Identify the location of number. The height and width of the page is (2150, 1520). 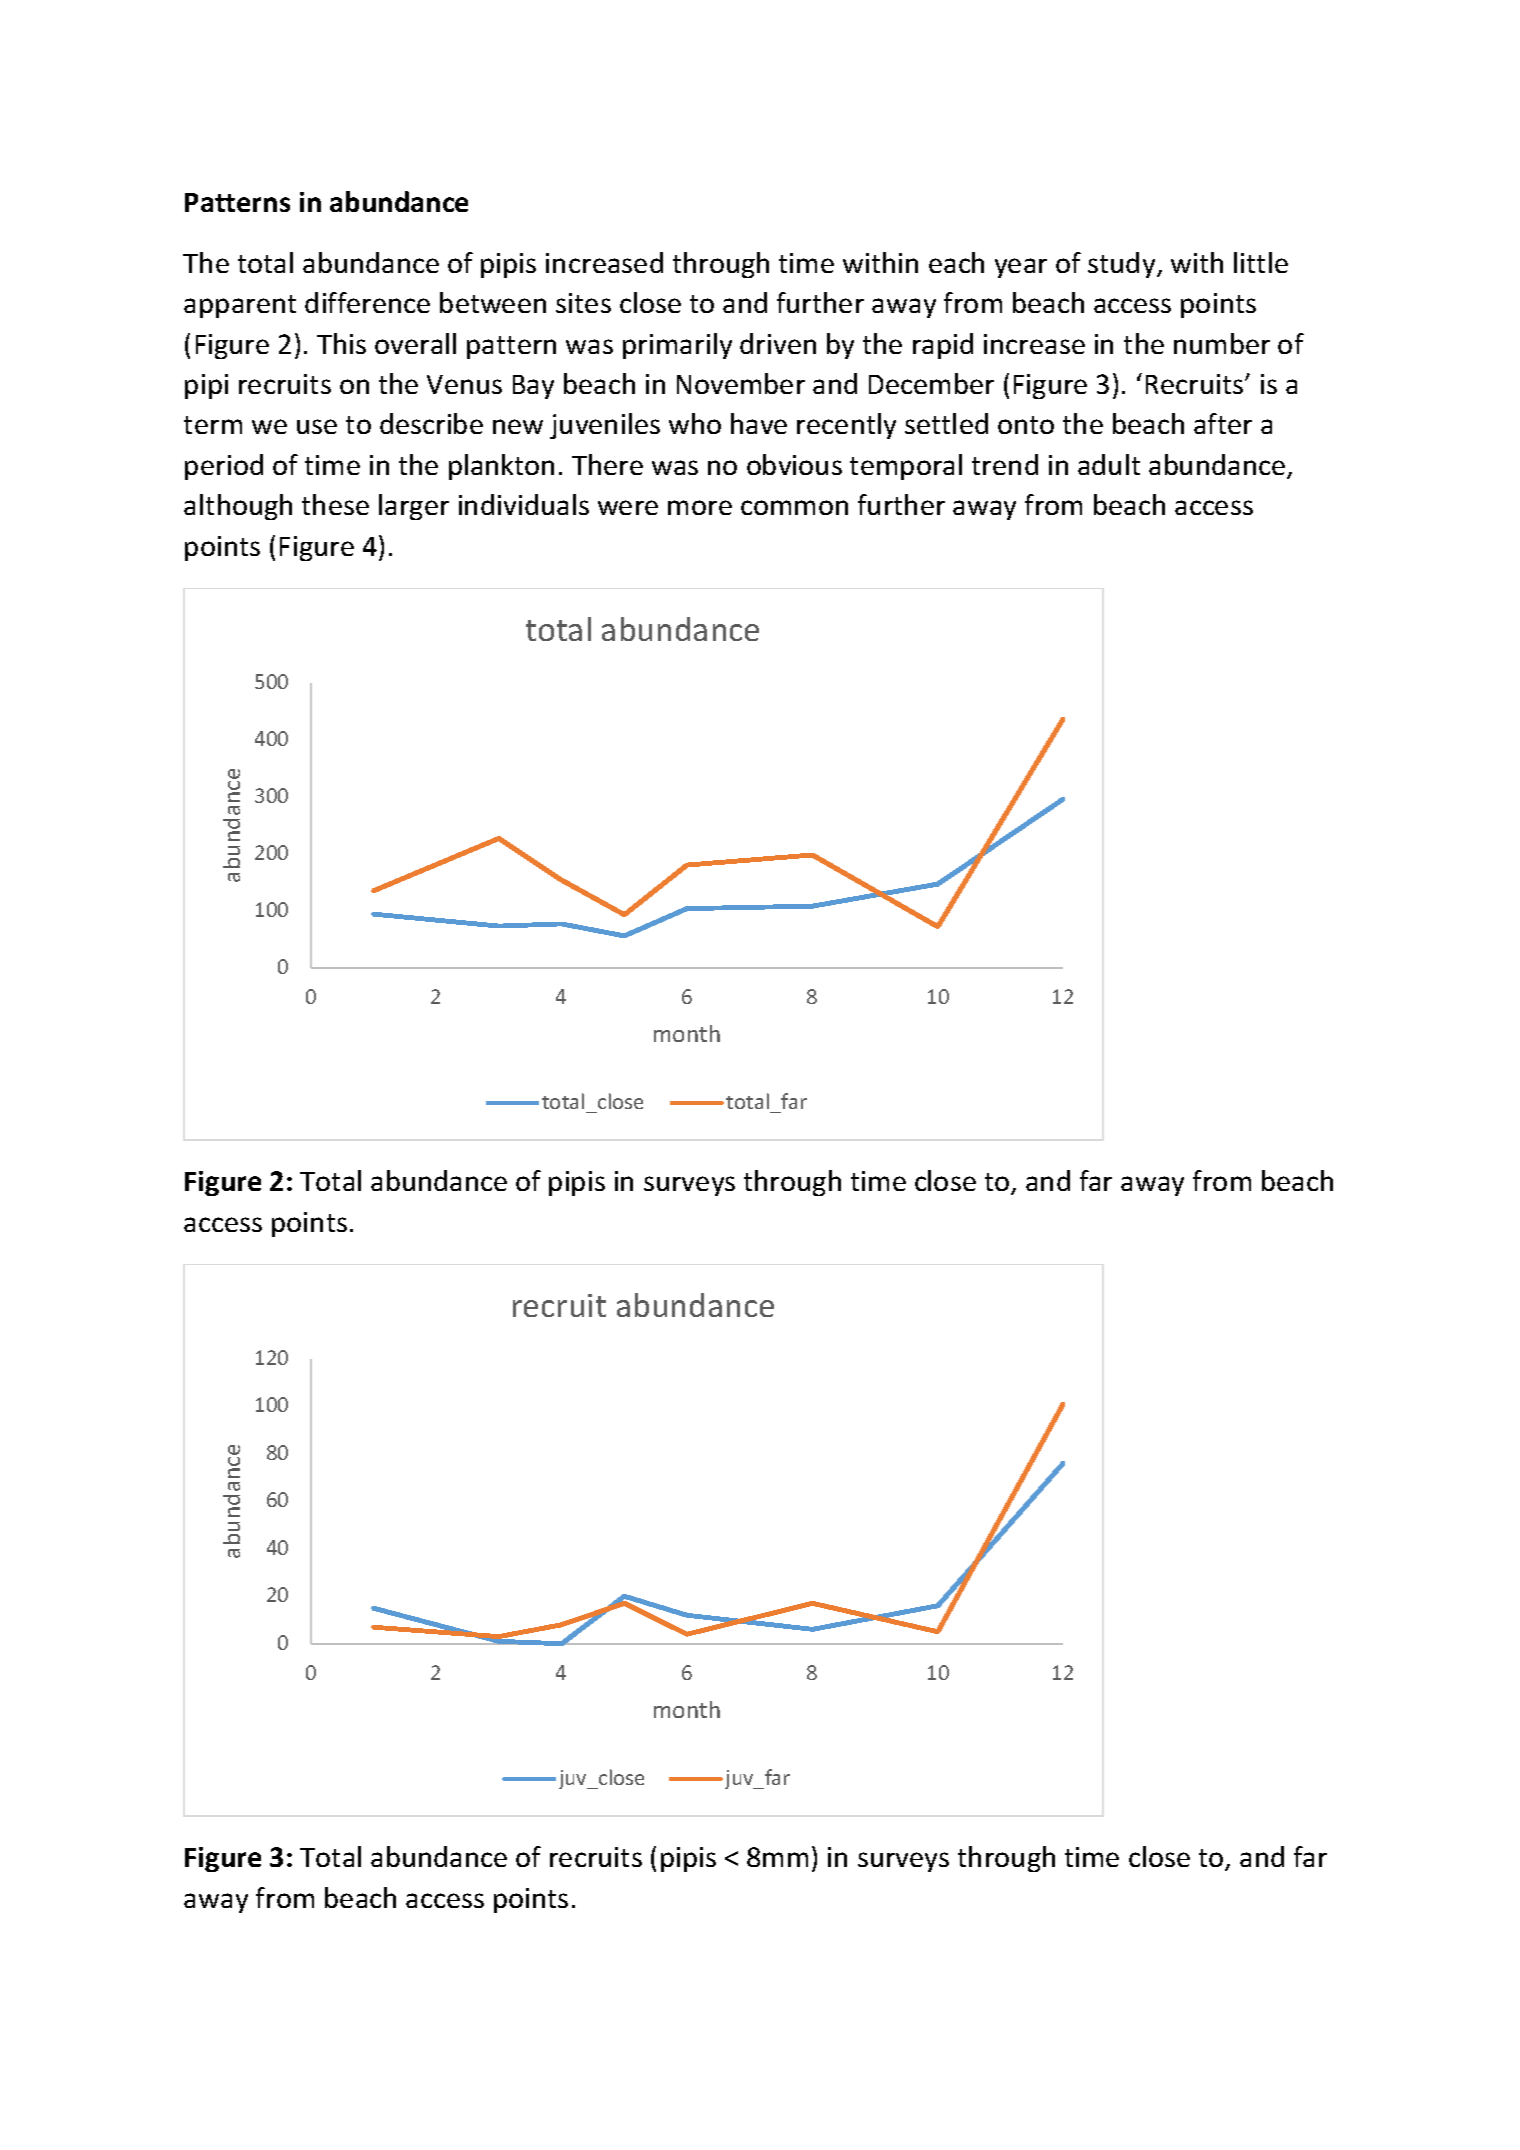
(1222, 343).
